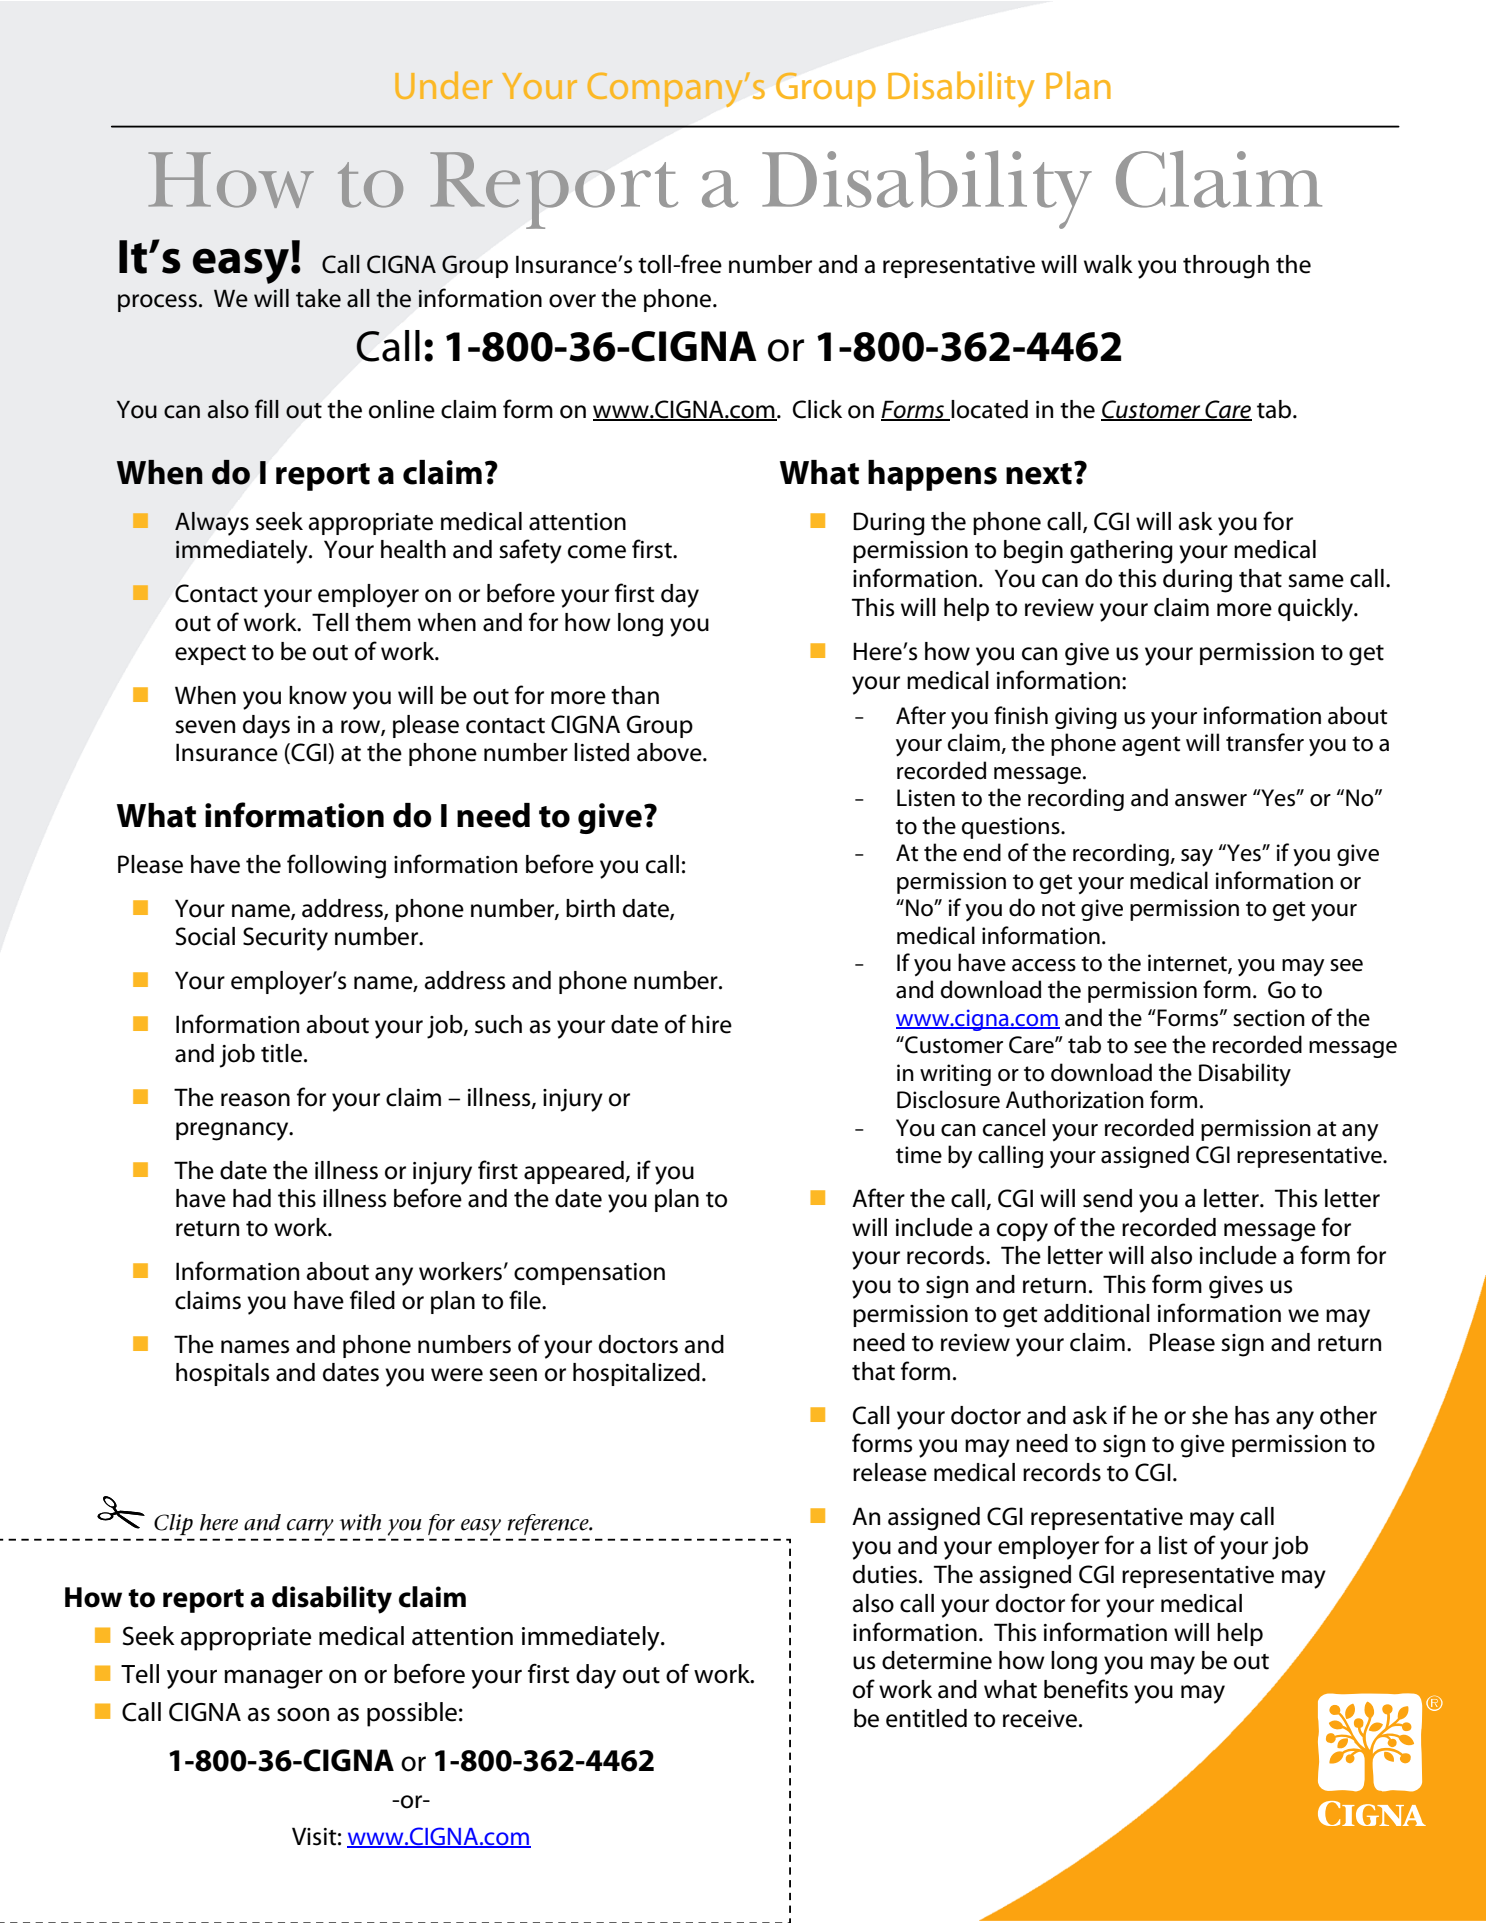 This page has width=1486, height=1923. What do you see at coordinates (273, 1679) in the page?
I see `manager` at bounding box center [273, 1679].
